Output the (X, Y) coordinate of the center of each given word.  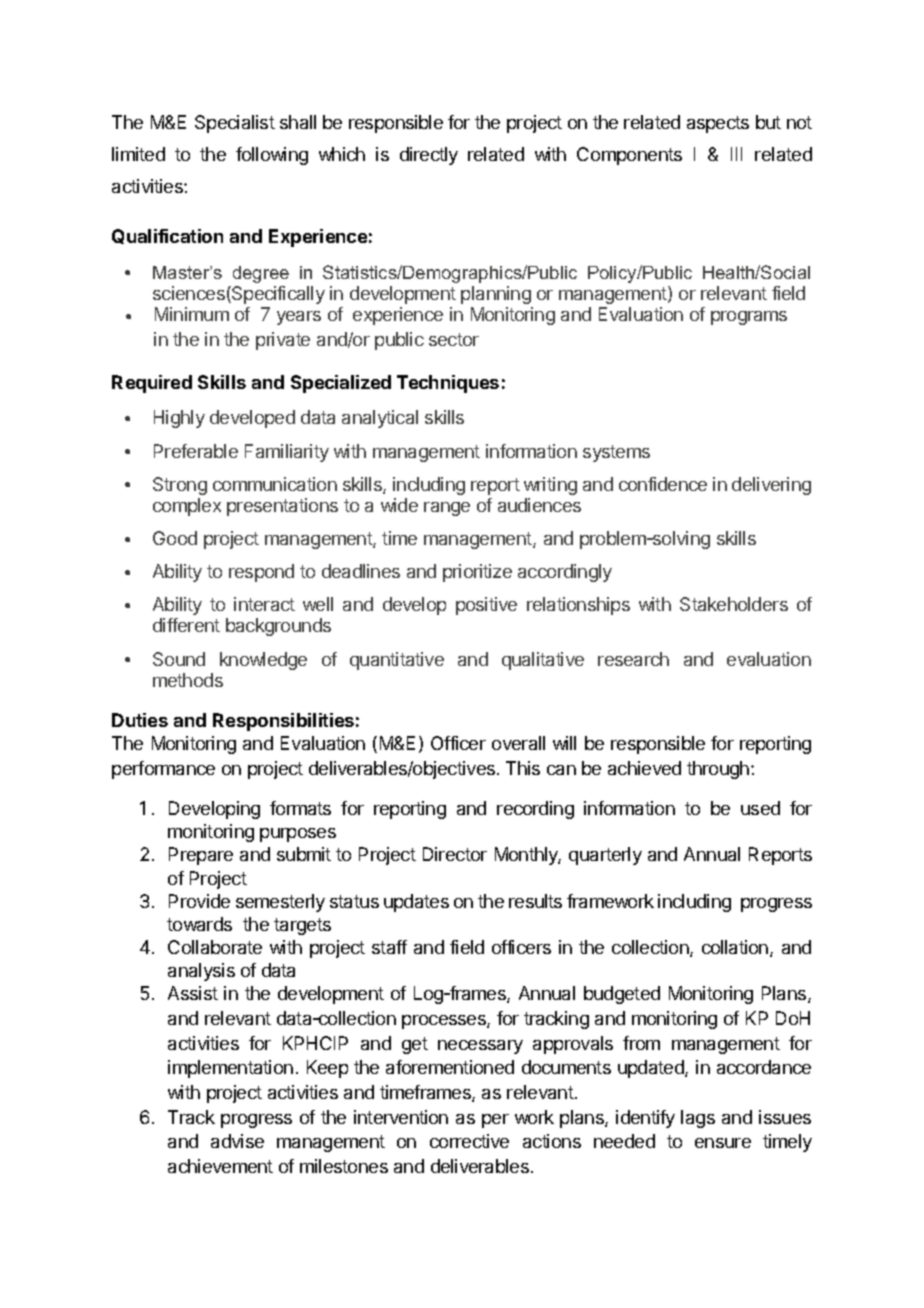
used (760, 808)
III (736, 154)
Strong (180, 486)
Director (455, 854)
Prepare (201, 856)
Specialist (235, 124)
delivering (771, 486)
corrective (469, 1141)
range (447, 509)
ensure (723, 1143)
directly (429, 156)
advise (237, 1141)
